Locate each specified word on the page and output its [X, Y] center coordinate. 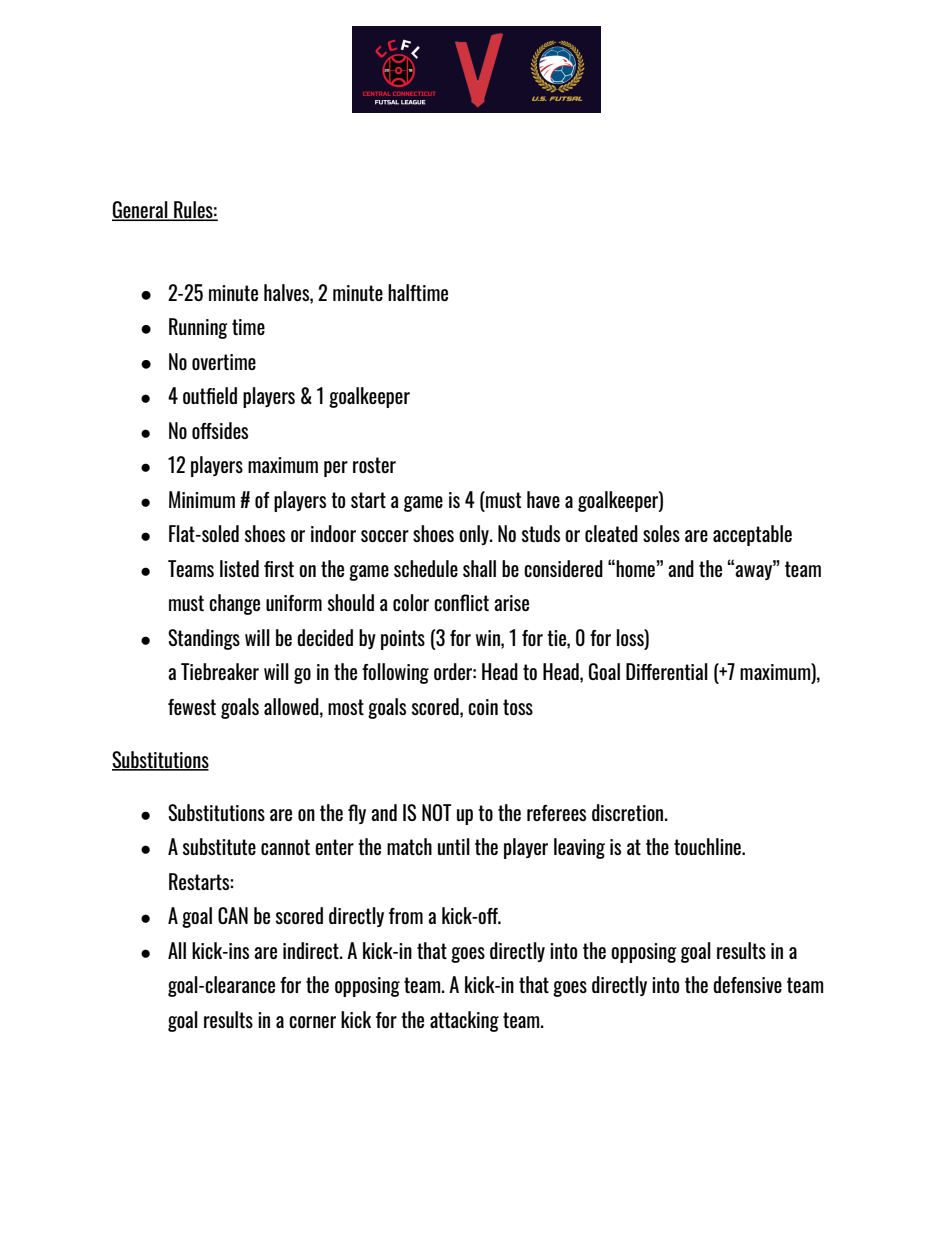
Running [198, 328]
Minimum [202, 499]
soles [661, 533]
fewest [192, 707]
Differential [667, 671]
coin [483, 707]
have [543, 499]
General [141, 211]
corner [312, 1022]
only [475, 535]
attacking [464, 1021]
